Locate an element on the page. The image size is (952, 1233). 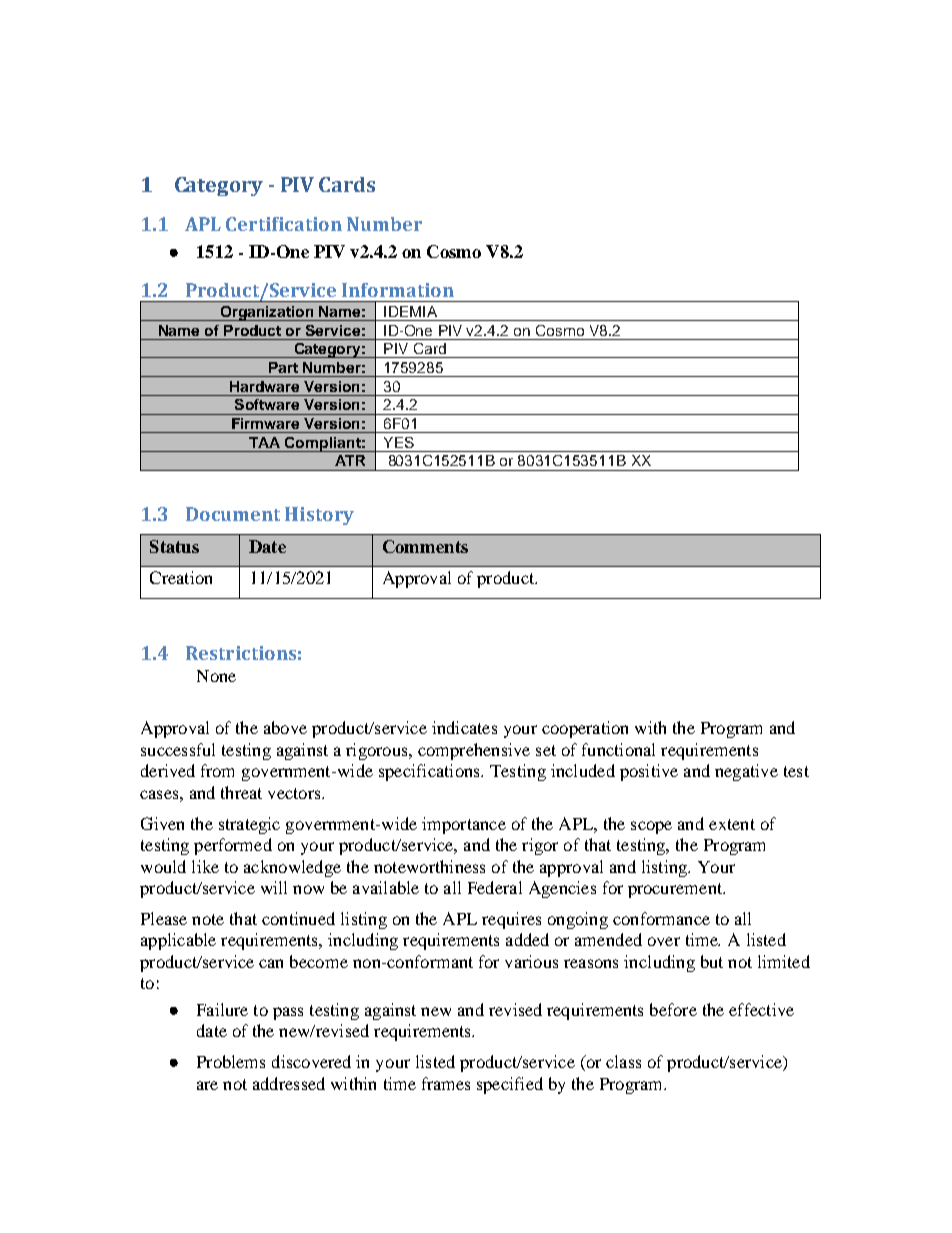
negative is located at coordinates (746, 772).
